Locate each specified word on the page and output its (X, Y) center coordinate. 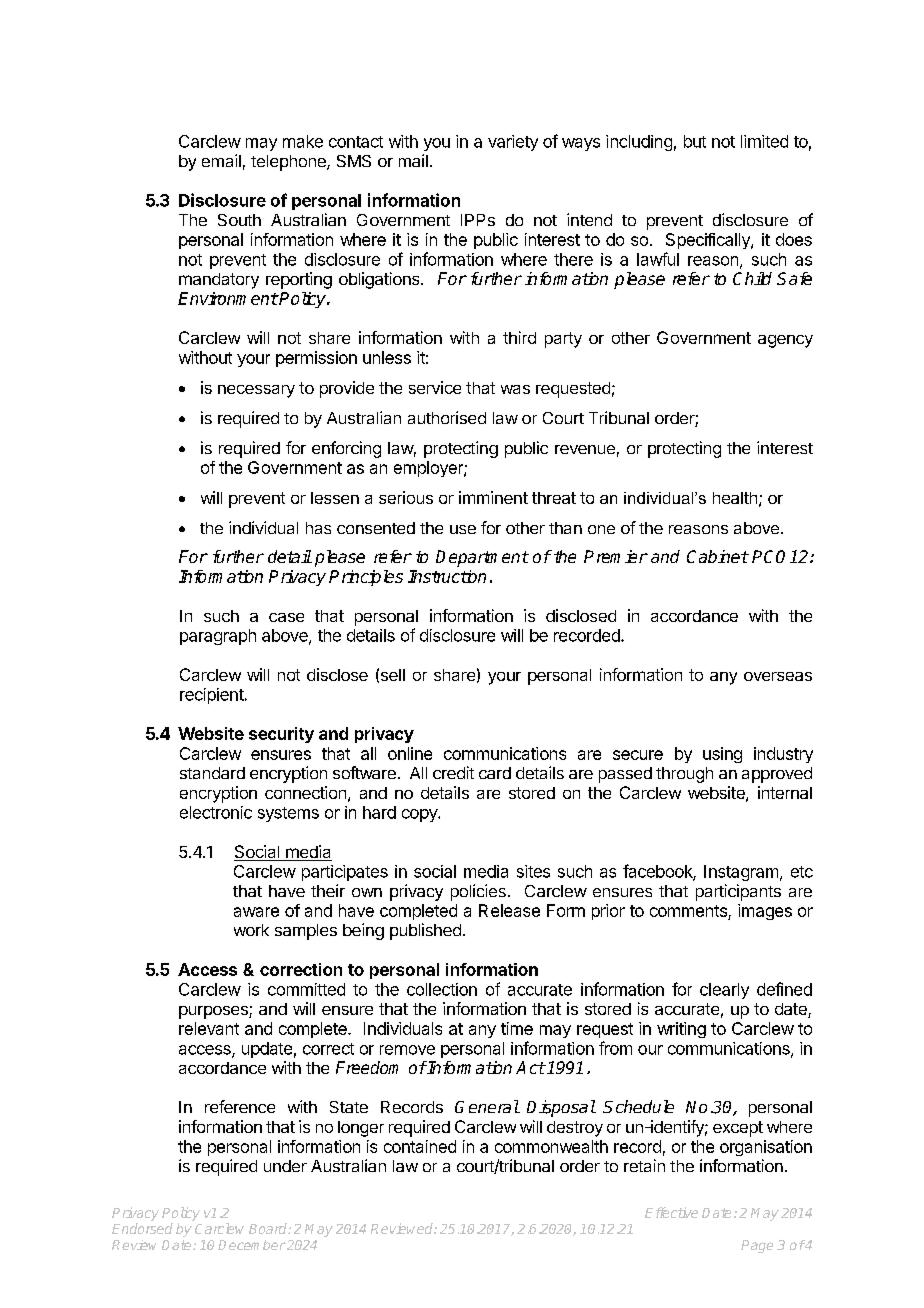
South (239, 220)
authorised (447, 417)
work (251, 930)
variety (513, 143)
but (695, 141)
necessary (256, 391)
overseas (778, 676)
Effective (671, 1212)
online (410, 753)
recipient (212, 696)
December (252, 1245)
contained (420, 1146)
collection (442, 989)
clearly (724, 991)
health (735, 498)
